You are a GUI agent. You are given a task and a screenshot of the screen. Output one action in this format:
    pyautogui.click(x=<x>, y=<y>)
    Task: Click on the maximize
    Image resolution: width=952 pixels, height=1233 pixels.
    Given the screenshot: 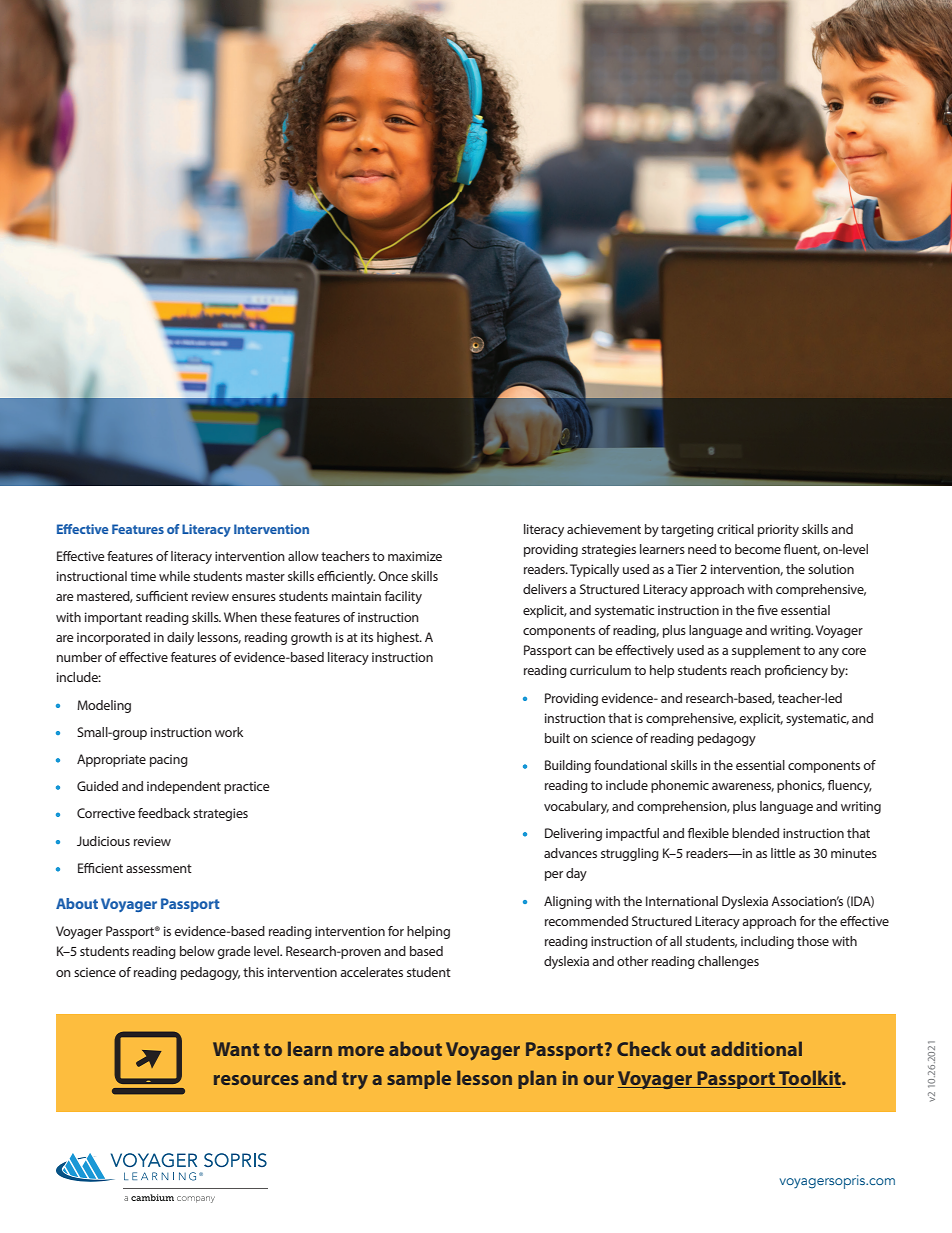 What is the action you would take?
    pyautogui.click(x=415, y=556)
